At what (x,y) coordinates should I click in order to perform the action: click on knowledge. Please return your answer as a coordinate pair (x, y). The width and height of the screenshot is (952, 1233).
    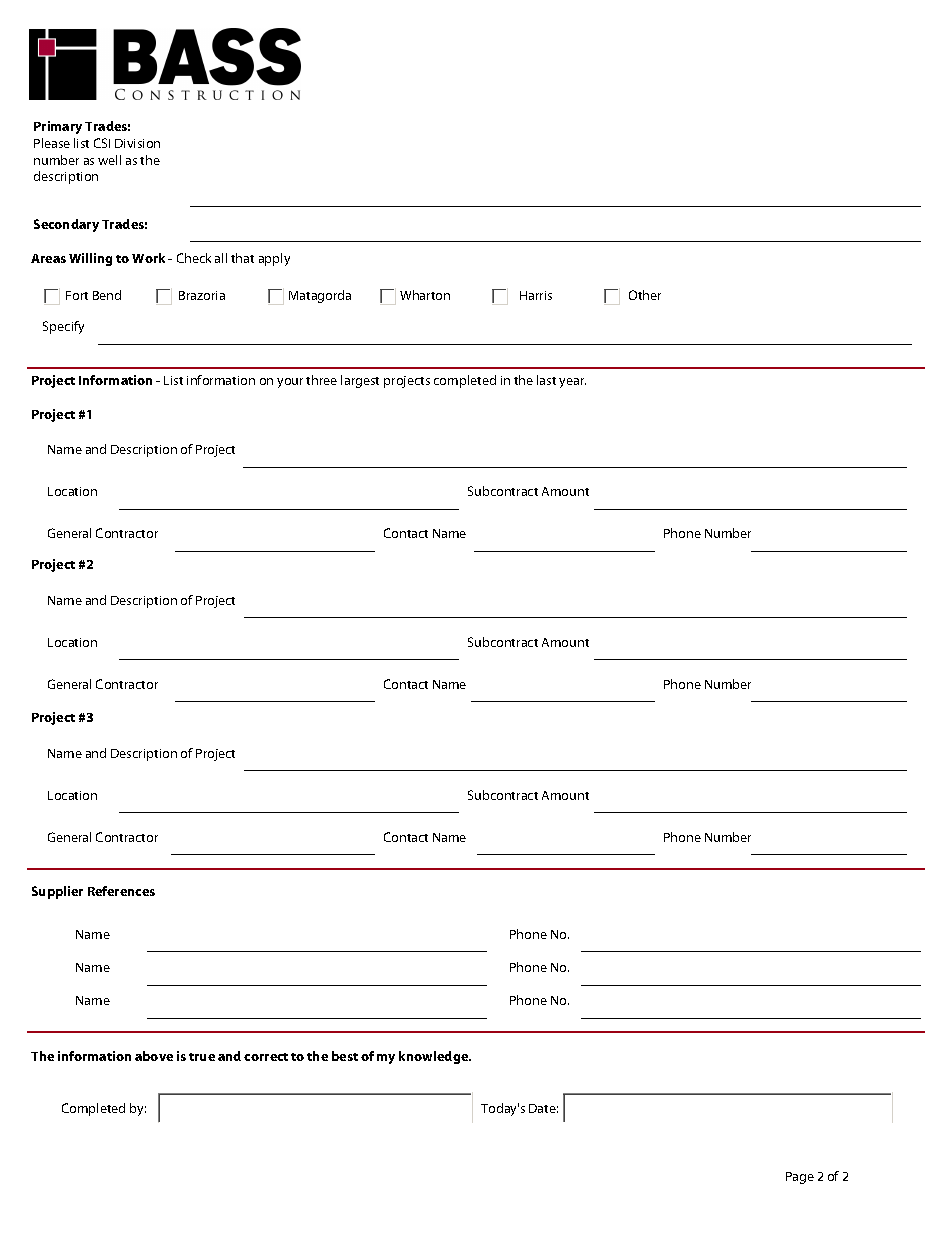
    Looking at the image, I should click on (435, 1057).
